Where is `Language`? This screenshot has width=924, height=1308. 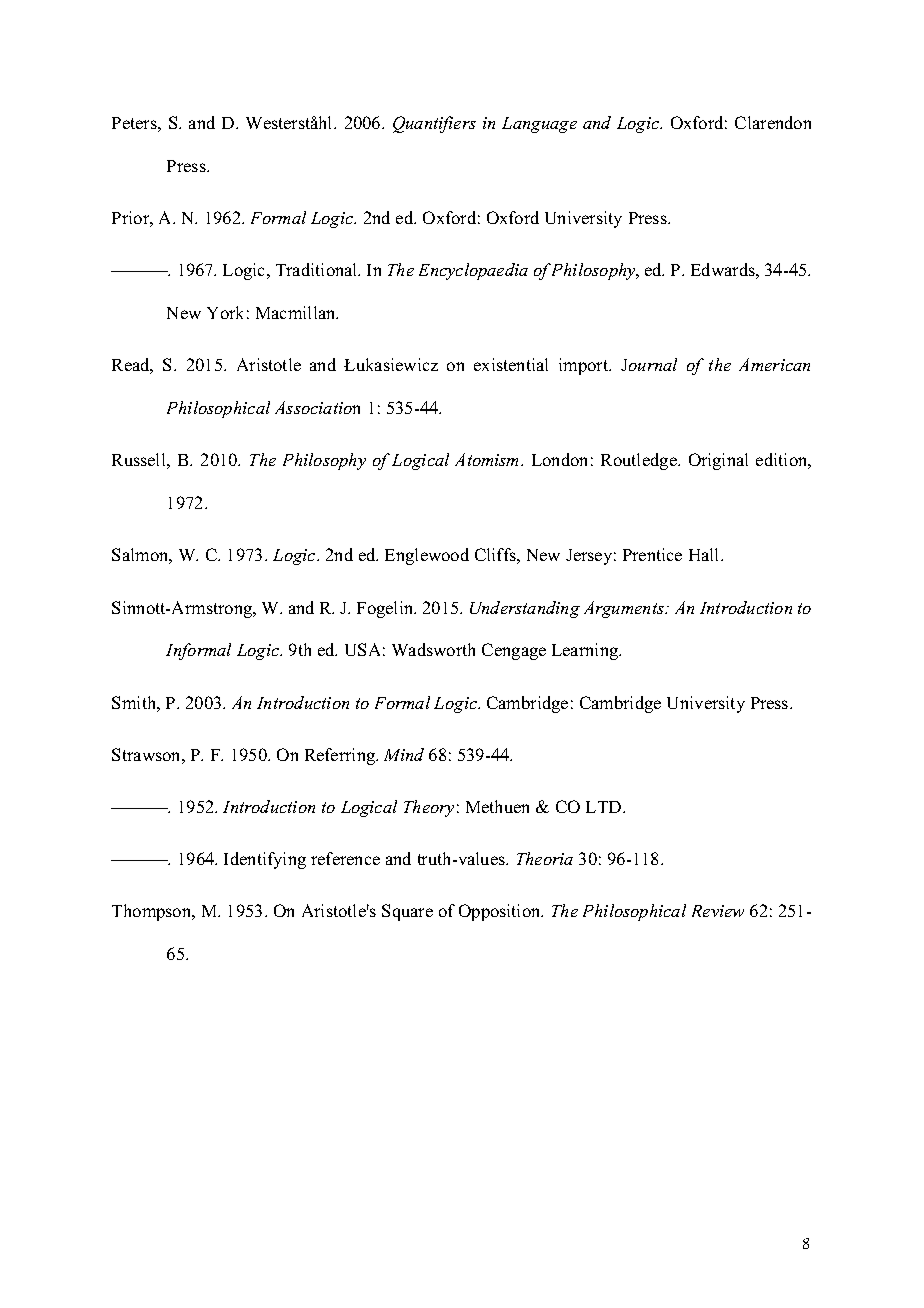
Language is located at coordinates (539, 125).
